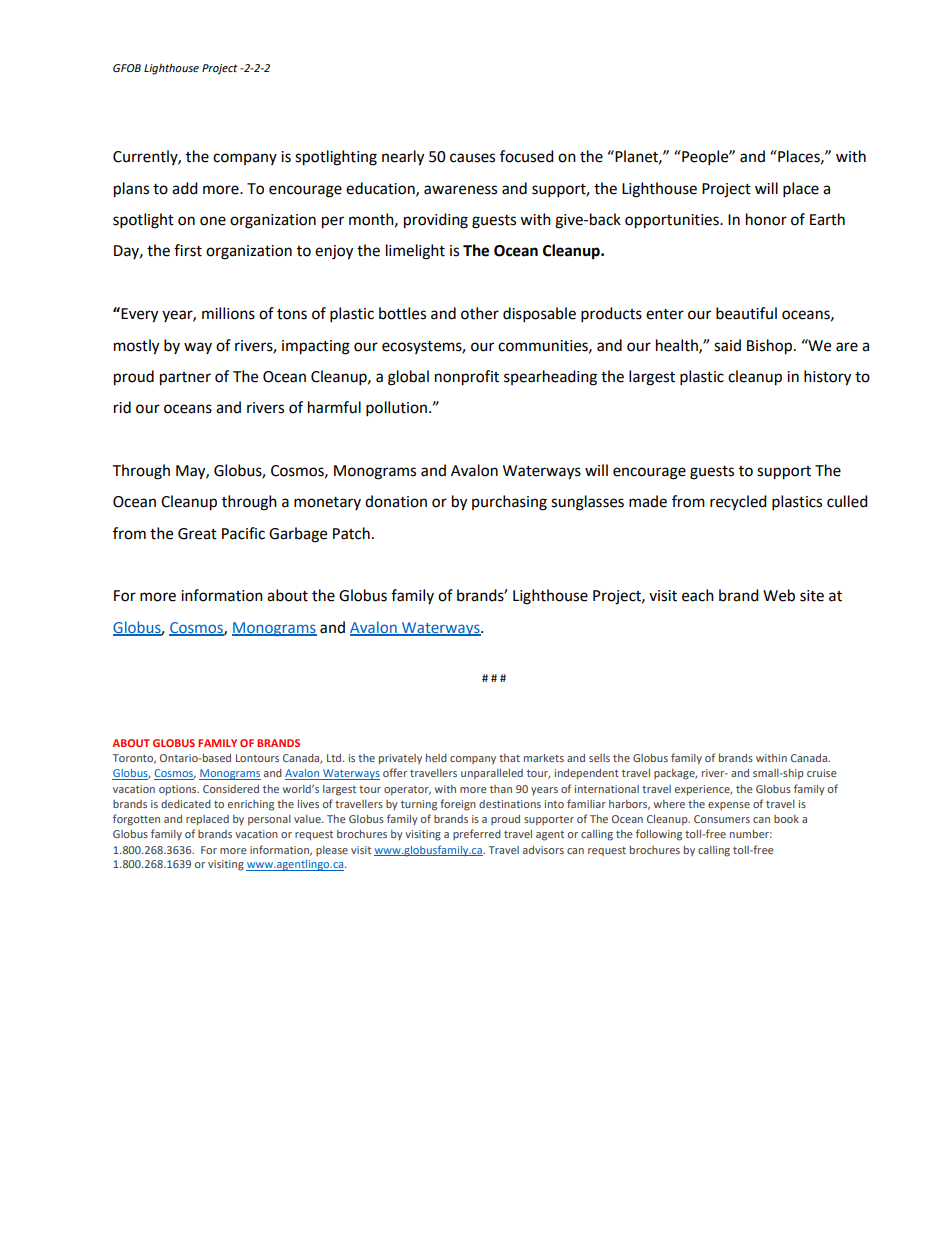  What do you see at coordinates (186, 804) in the screenshot?
I see `dedicated` at bounding box center [186, 804].
